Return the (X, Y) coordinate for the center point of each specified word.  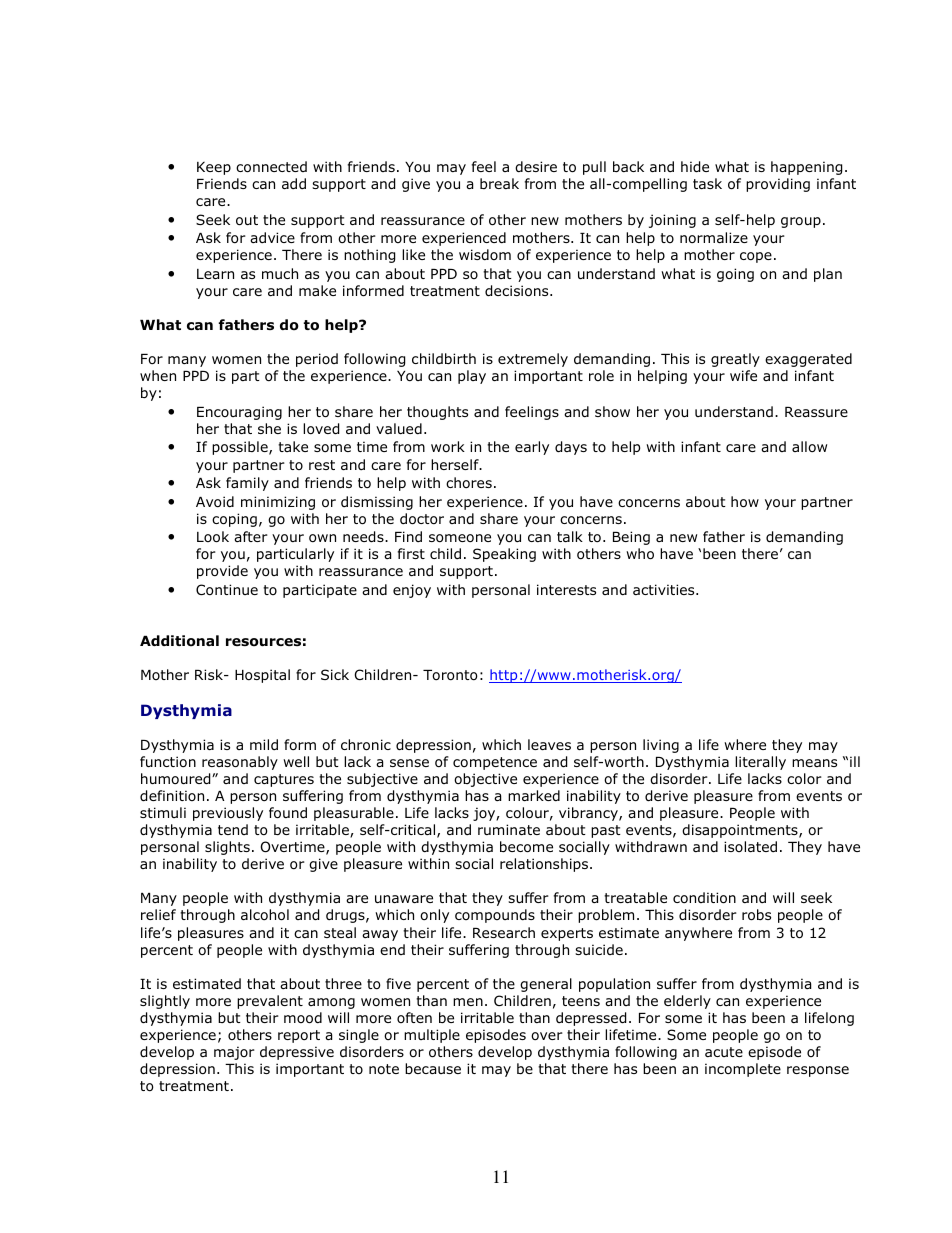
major (234, 1053)
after (251, 536)
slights (227, 848)
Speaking (504, 555)
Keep (214, 168)
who (640, 554)
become (526, 847)
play (472, 377)
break (499, 183)
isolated (750, 846)
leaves (549, 744)
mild (264, 744)
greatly (735, 360)
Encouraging (239, 413)
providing (778, 185)
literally (760, 763)
